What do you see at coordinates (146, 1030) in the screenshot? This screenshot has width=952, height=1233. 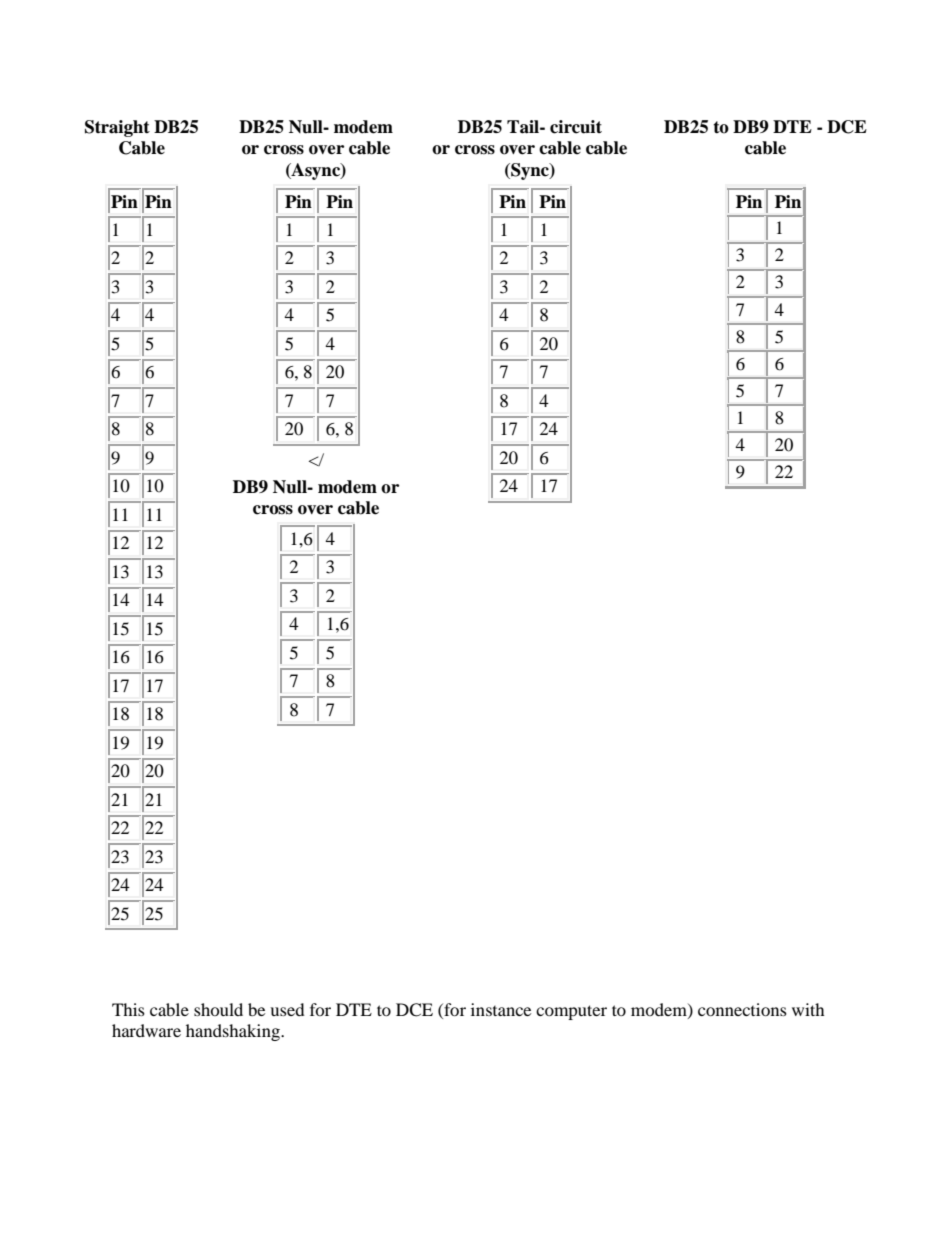 I see `hardware` at bounding box center [146, 1030].
